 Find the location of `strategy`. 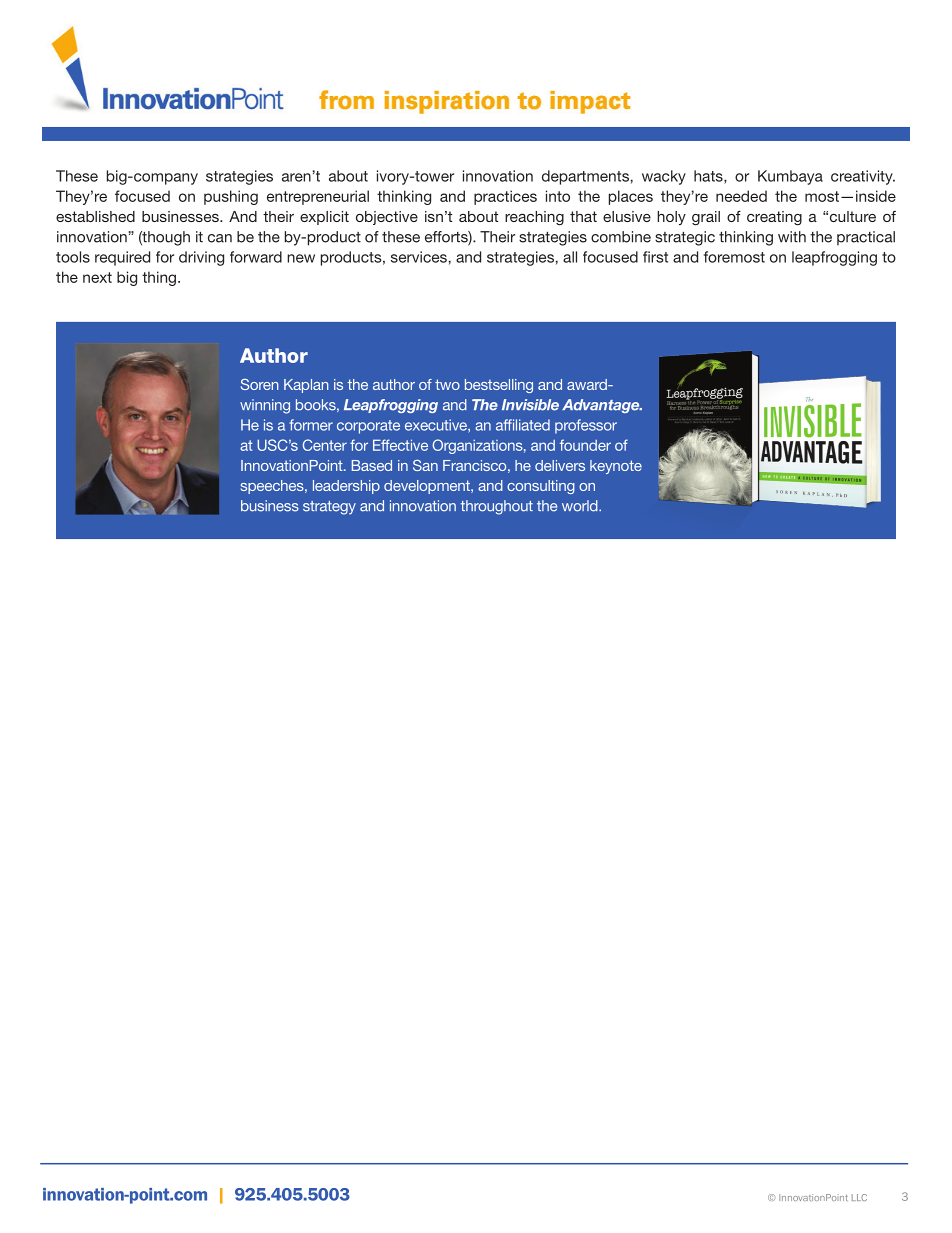

strategy is located at coordinates (329, 508).
